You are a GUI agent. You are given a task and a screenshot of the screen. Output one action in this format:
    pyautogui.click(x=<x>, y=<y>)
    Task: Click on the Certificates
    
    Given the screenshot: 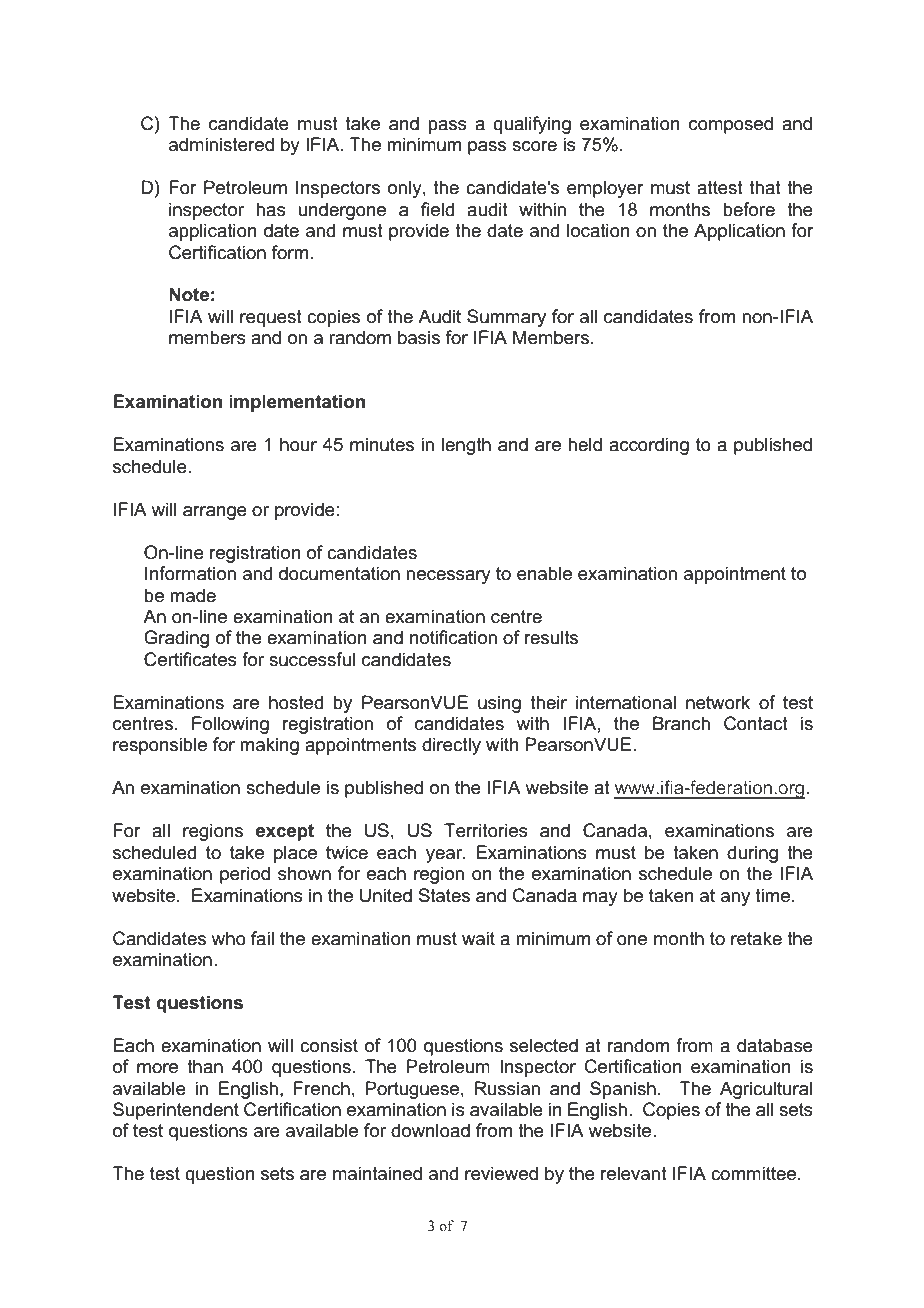 What is the action you would take?
    pyautogui.click(x=190, y=659)
